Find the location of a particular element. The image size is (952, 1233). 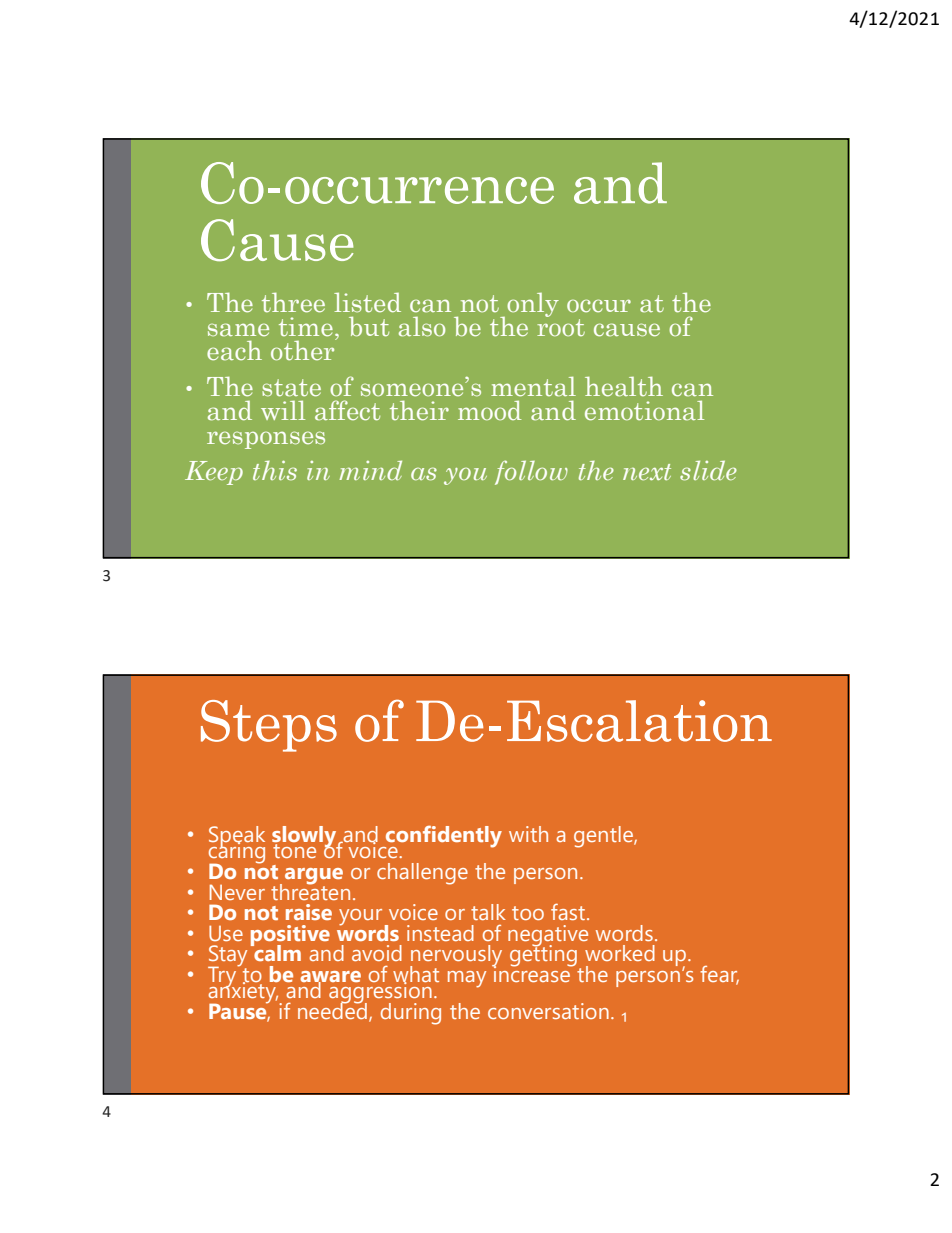

with is located at coordinates (528, 834).
